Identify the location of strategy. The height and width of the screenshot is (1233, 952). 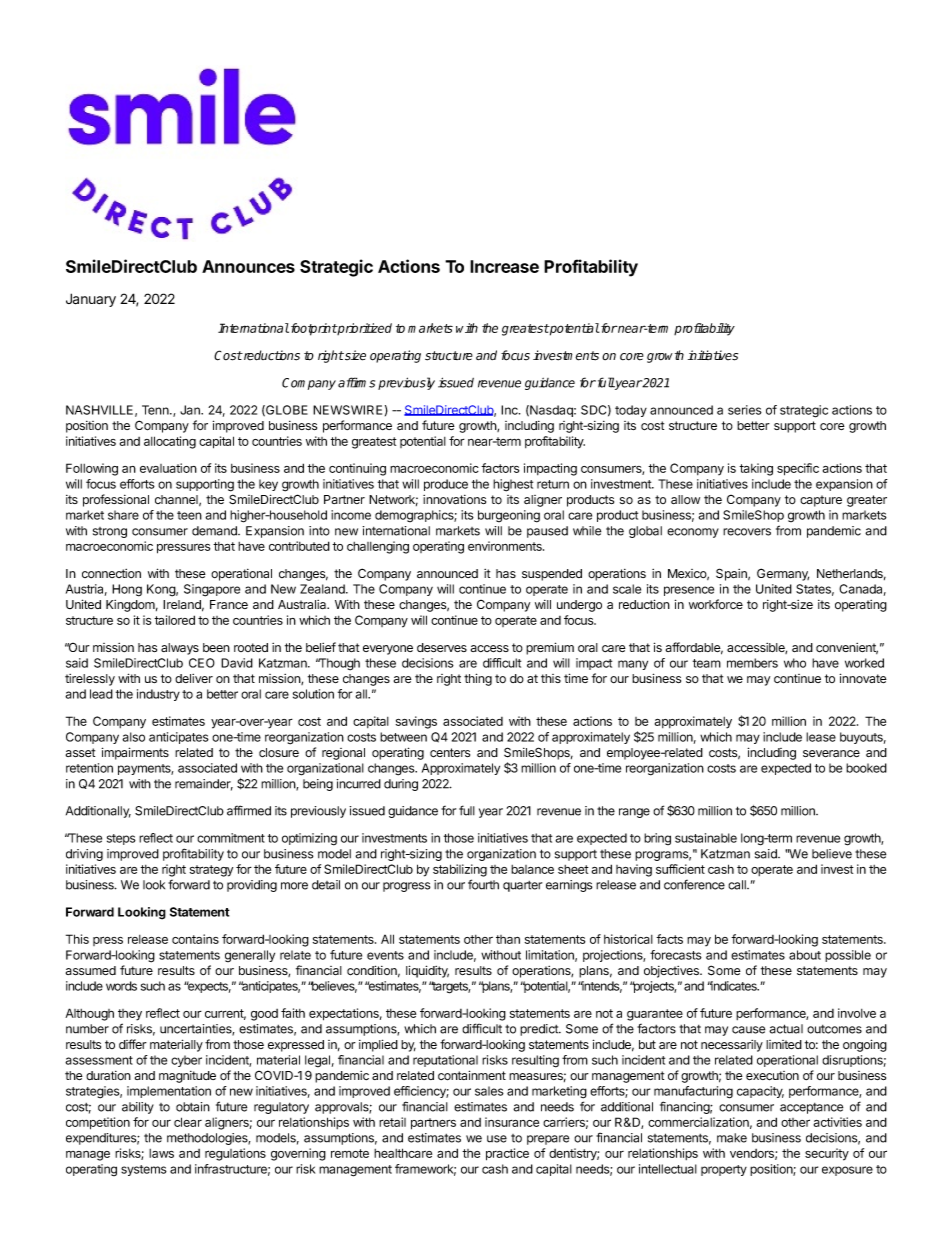
(211, 871).
